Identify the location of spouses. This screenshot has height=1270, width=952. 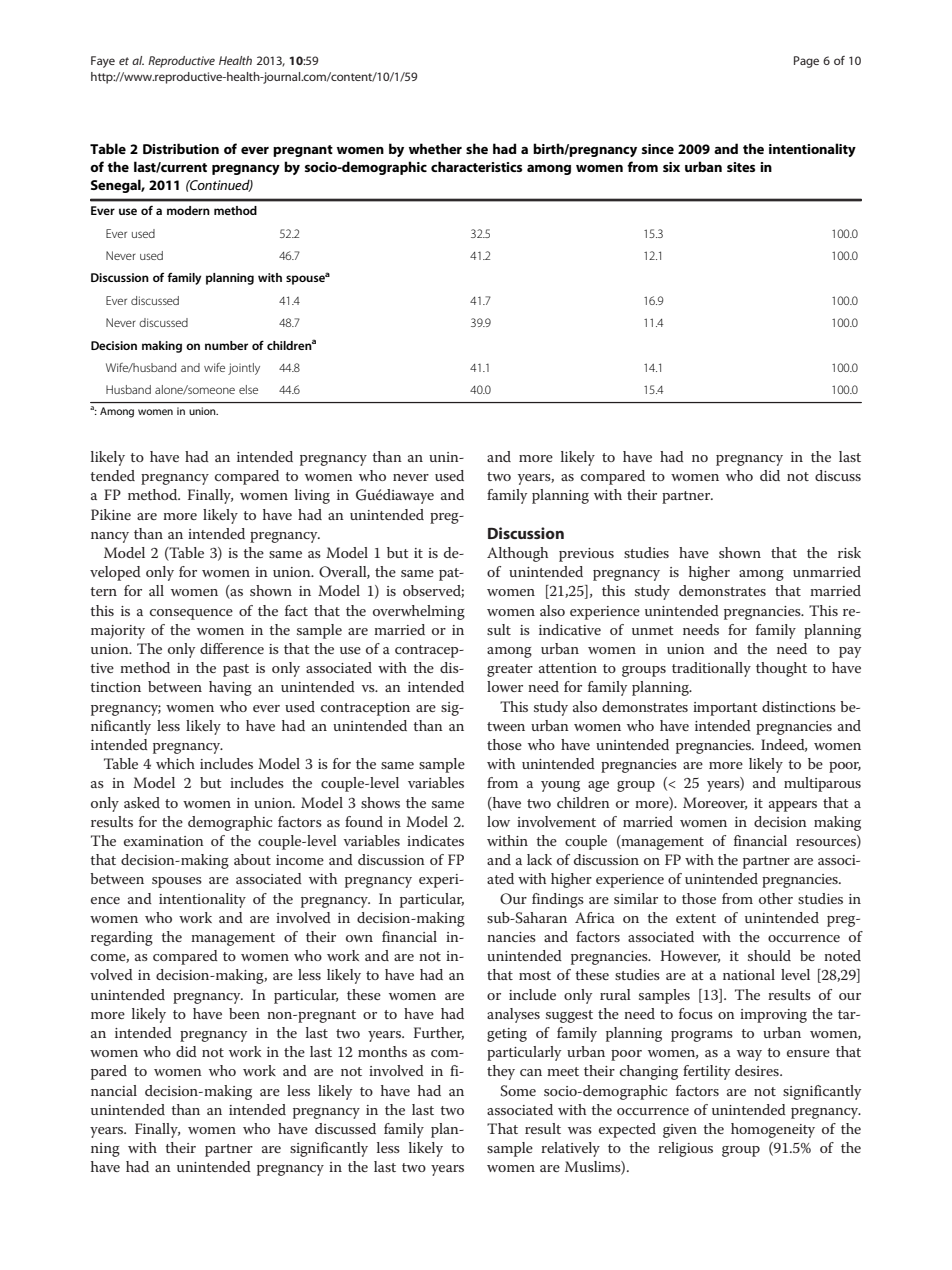
(177, 882).
